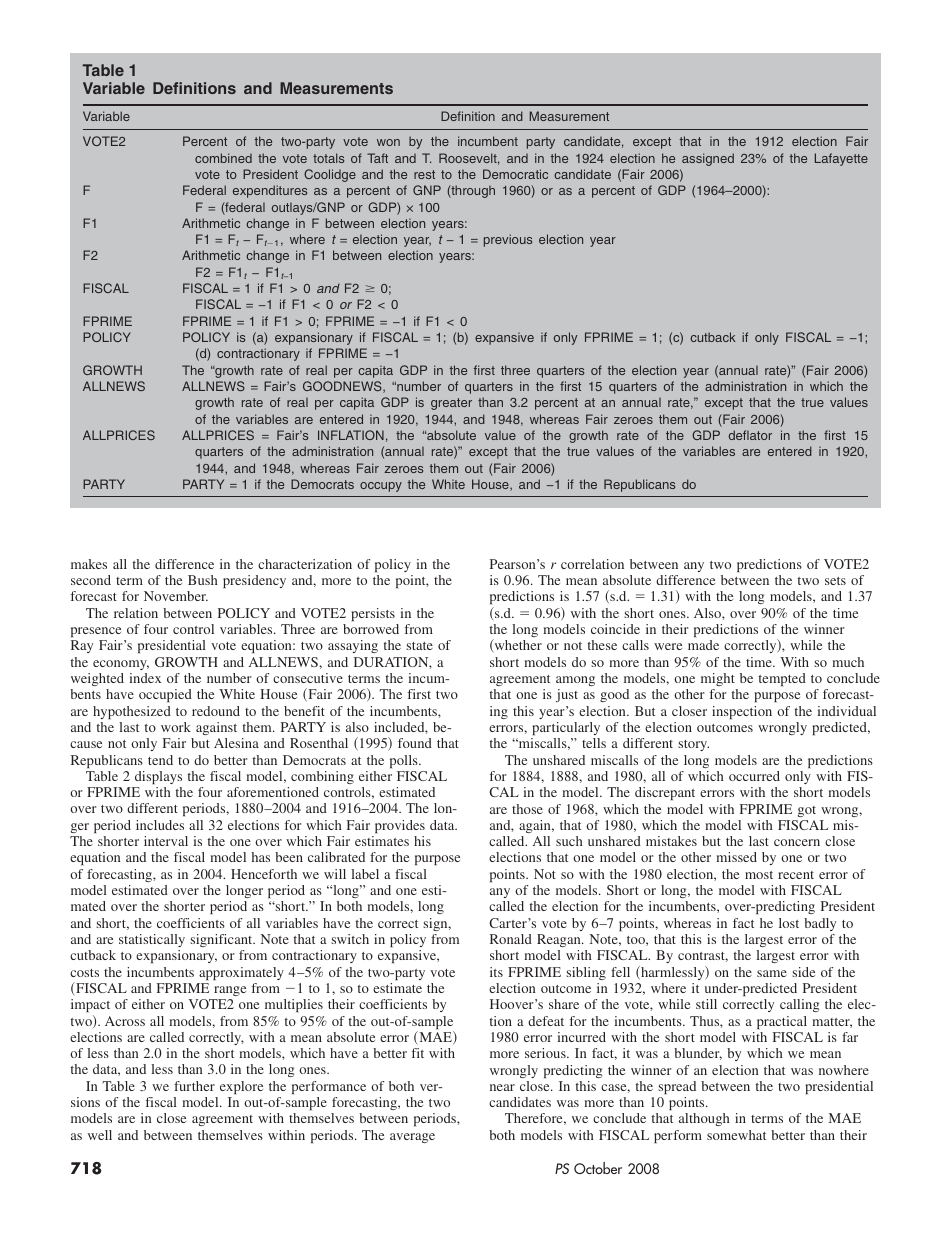 This page has height=1233, width=952. I want to click on combined, so click(223, 158).
